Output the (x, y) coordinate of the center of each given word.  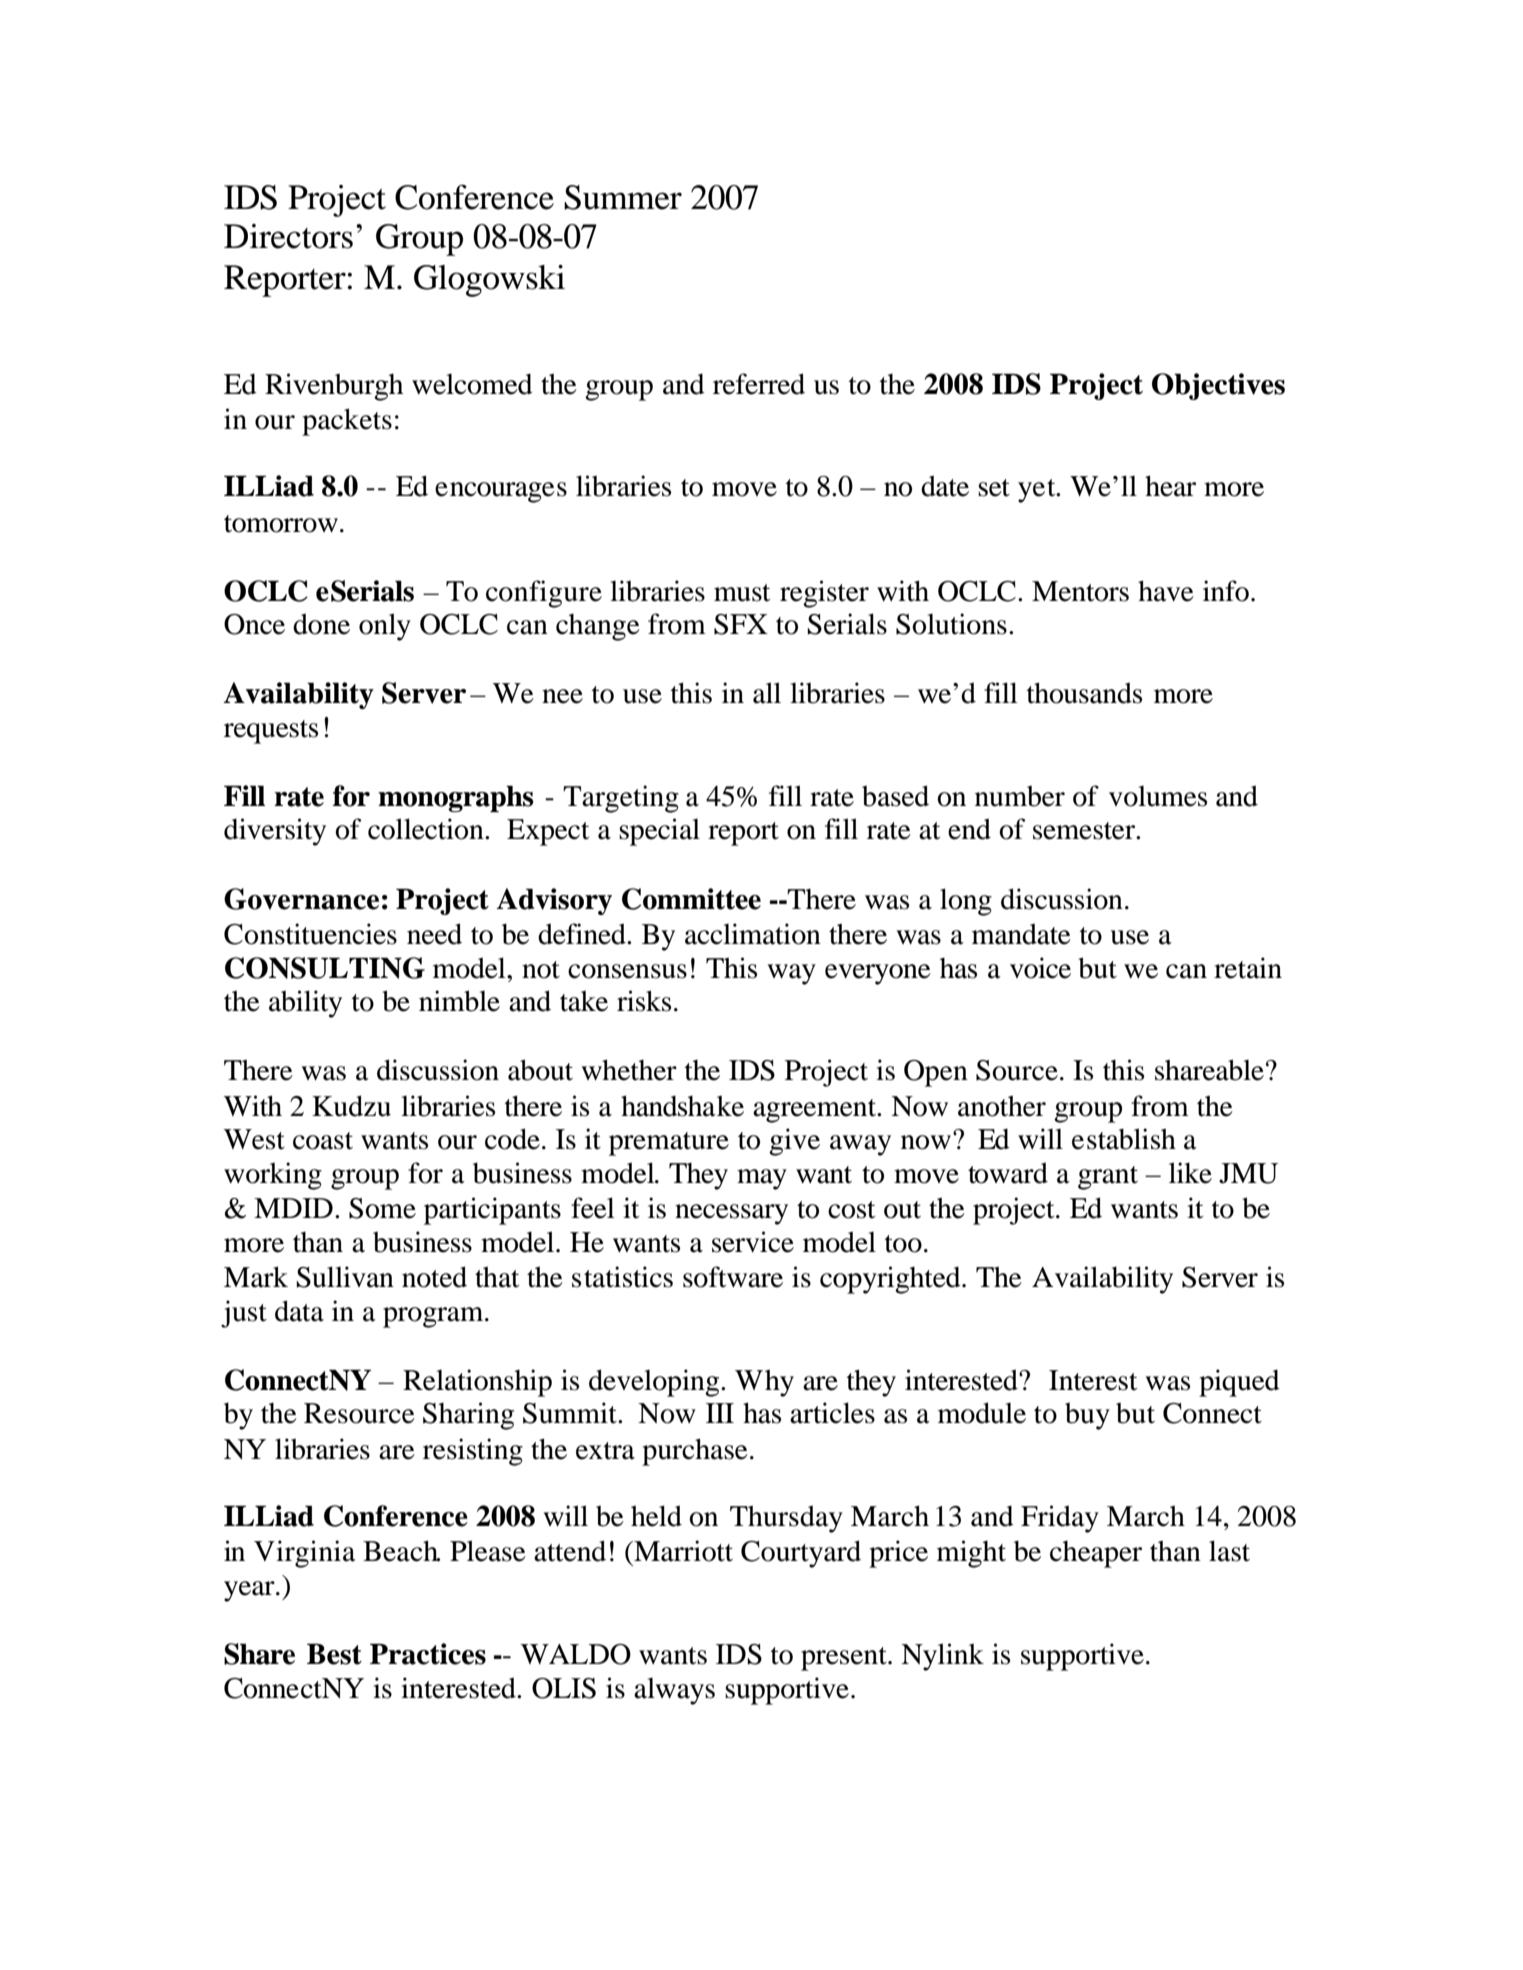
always (674, 1691)
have (1166, 591)
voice (1040, 968)
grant (1108, 1178)
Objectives (1218, 386)
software (733, 1277)
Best (334, 1654)
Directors (288, 236)
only (385, 627)
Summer (623, 197)
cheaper (1096, 1554)
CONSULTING (325, 968)
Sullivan (345, 1277)
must (742, 593)
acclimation (753, 934)
